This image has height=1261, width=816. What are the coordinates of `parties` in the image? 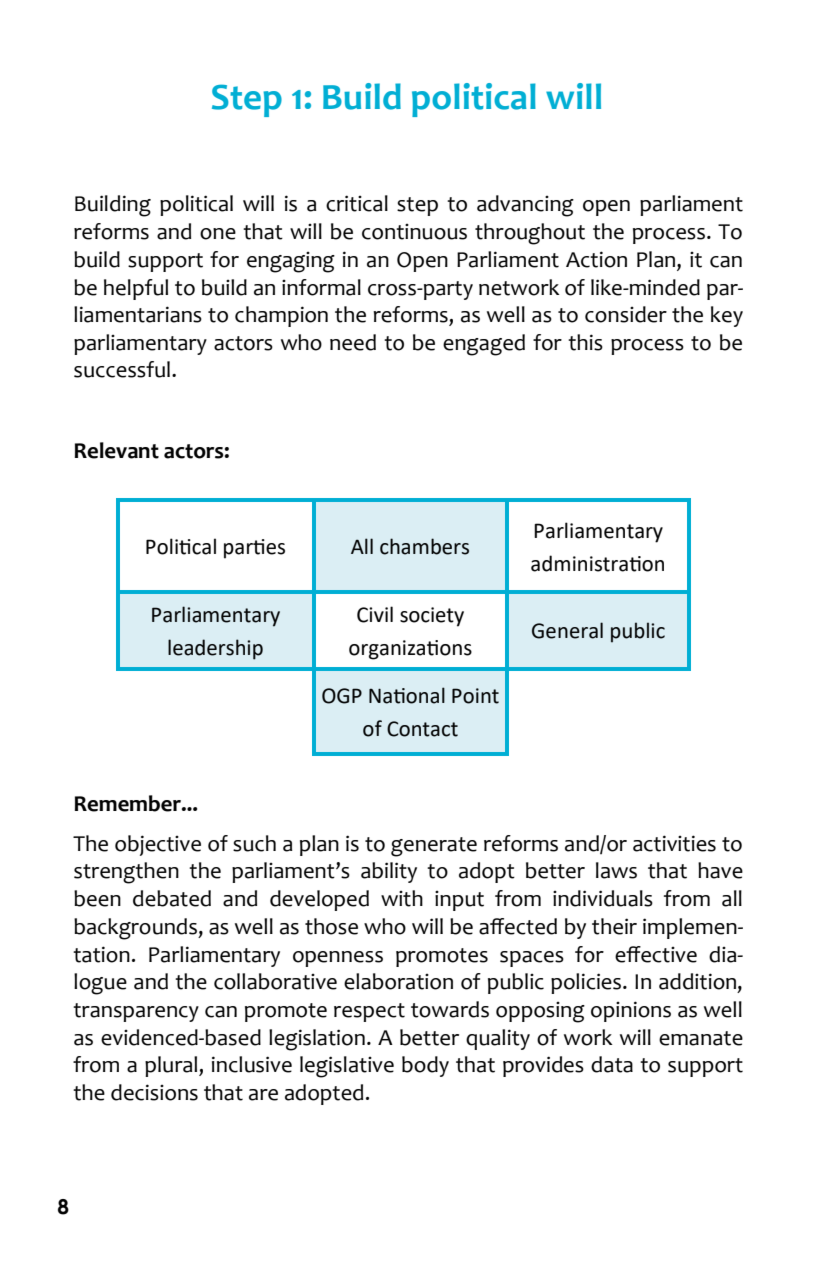 It's located at (254, 549).
